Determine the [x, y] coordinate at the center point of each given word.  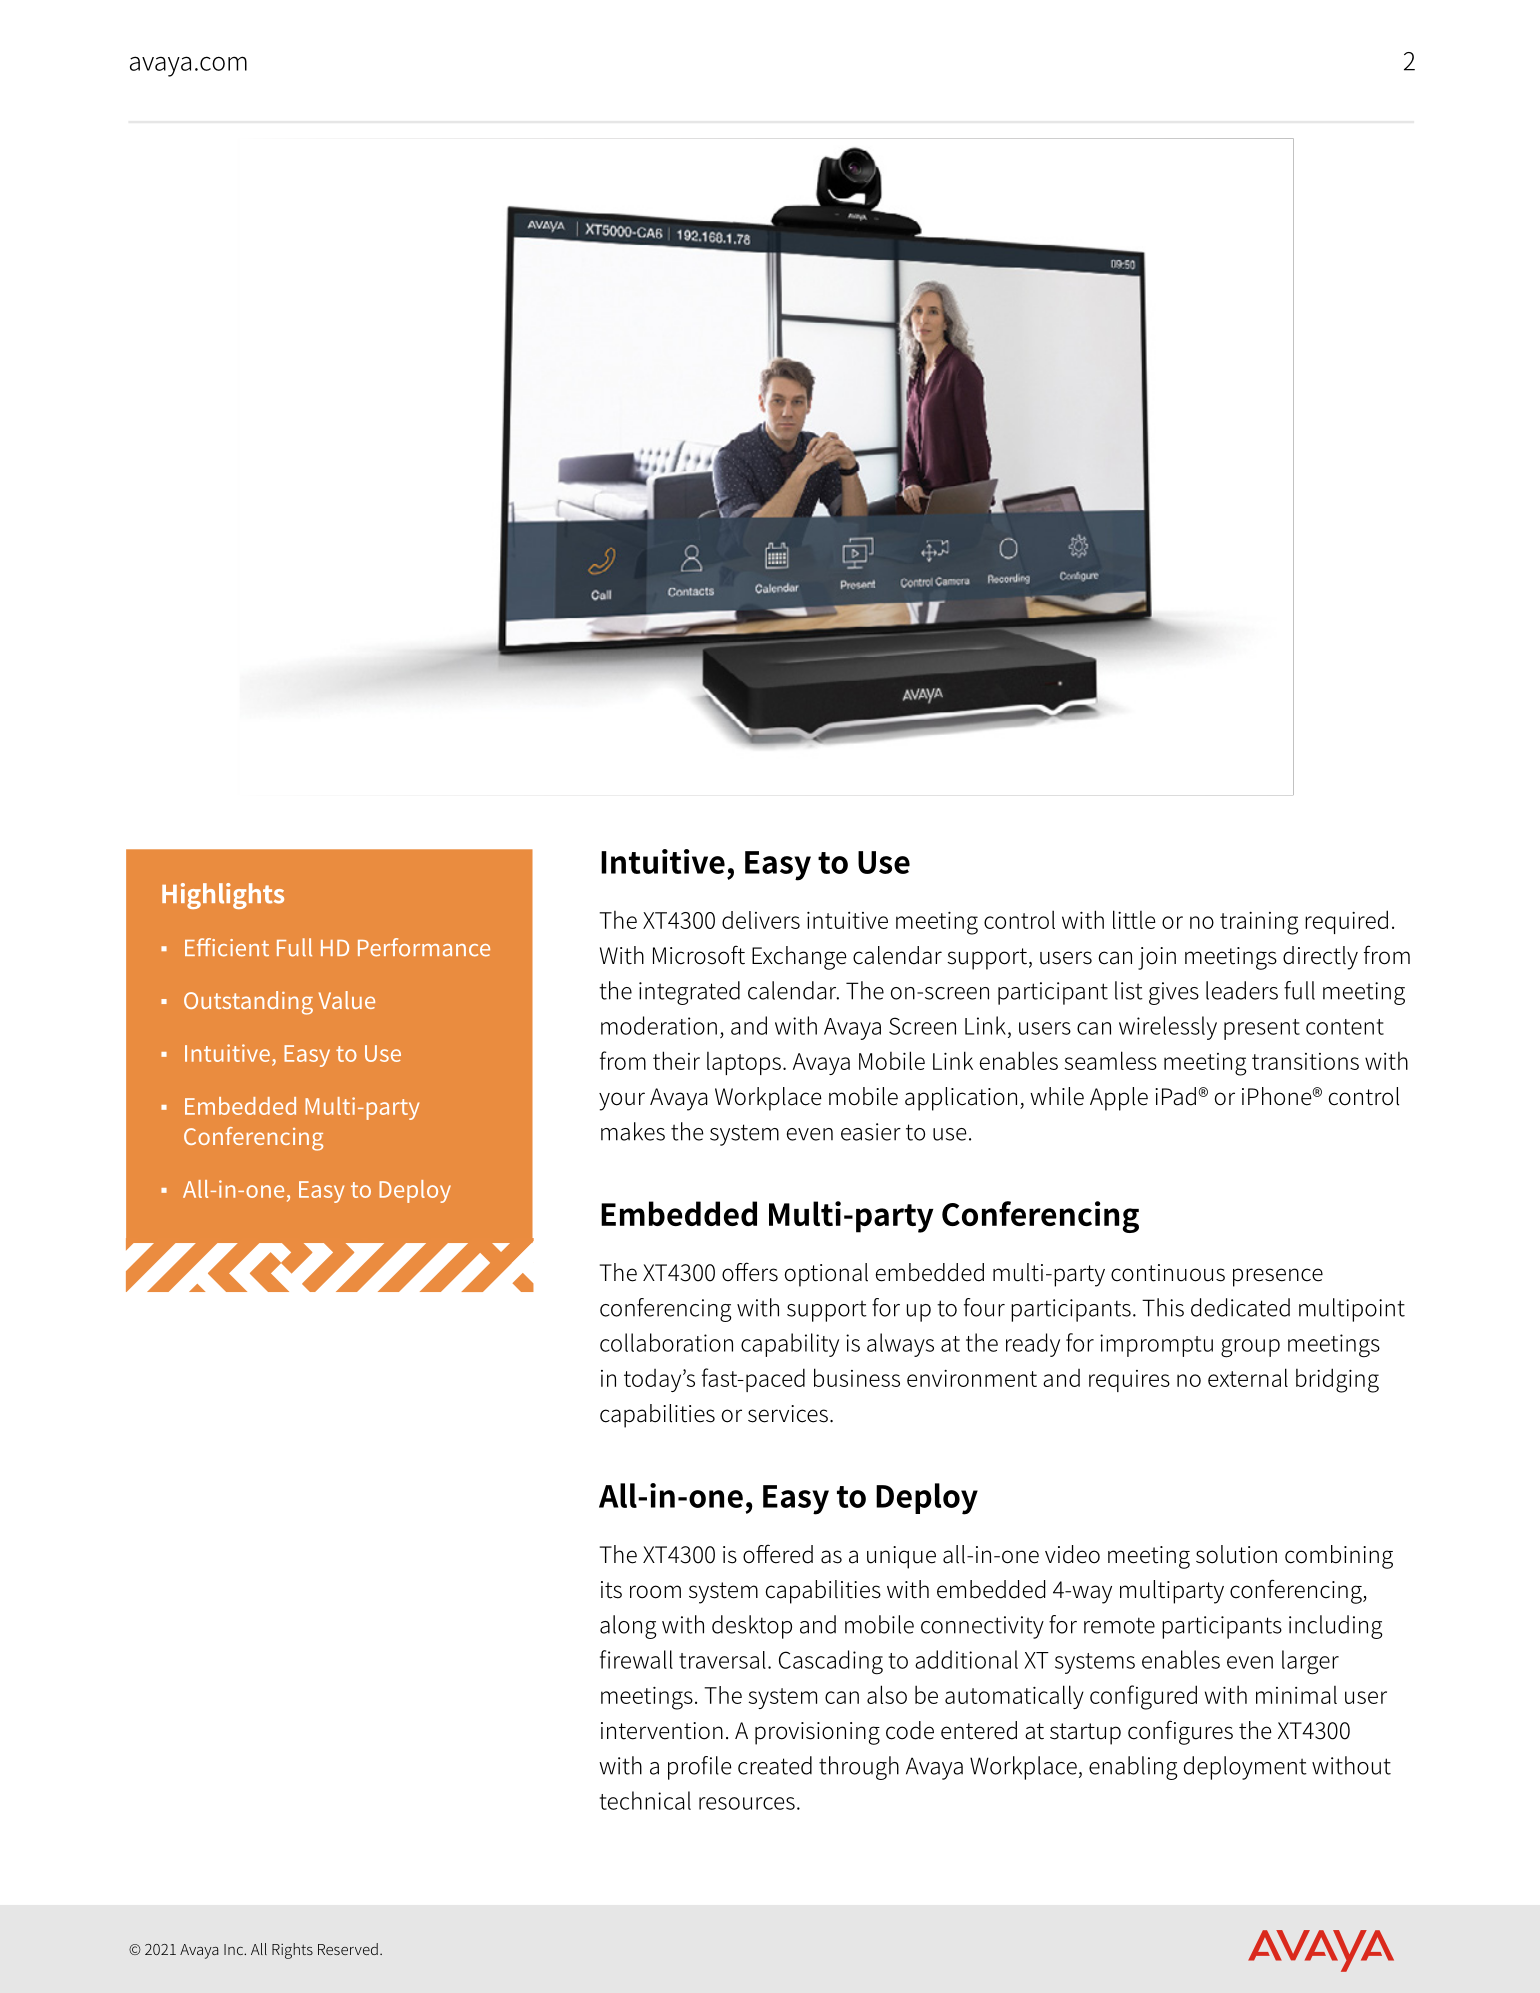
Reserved [348, 1949]
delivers [761, 920]
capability [790, 1345]
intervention [662, 1731]
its [611, 1590]
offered [778, 1554]
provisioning [817, 1733]
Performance [424, 947]
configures [1180, 1732]
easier [871, 1132]
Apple [1119, 1099]
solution [1236, 1554]
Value [347, 1000]
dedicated [1240, 1307]
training [1259, 923]
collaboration [666, 1342]
